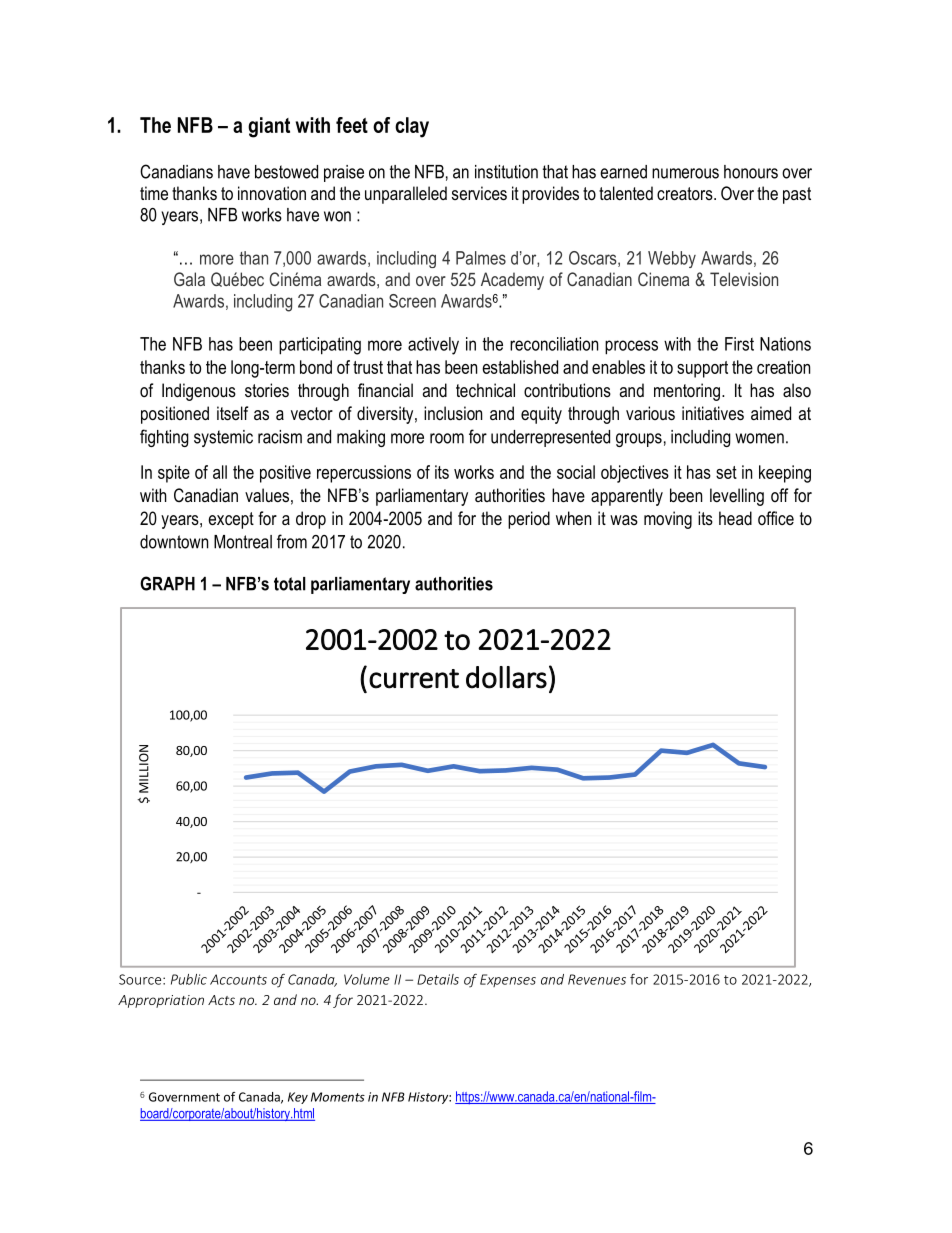 This screenshot has height=1233, width=952. What do you see at coordinates (269, 127) in the screenshot?
I see `giant` at bounding box center [269, 127].
